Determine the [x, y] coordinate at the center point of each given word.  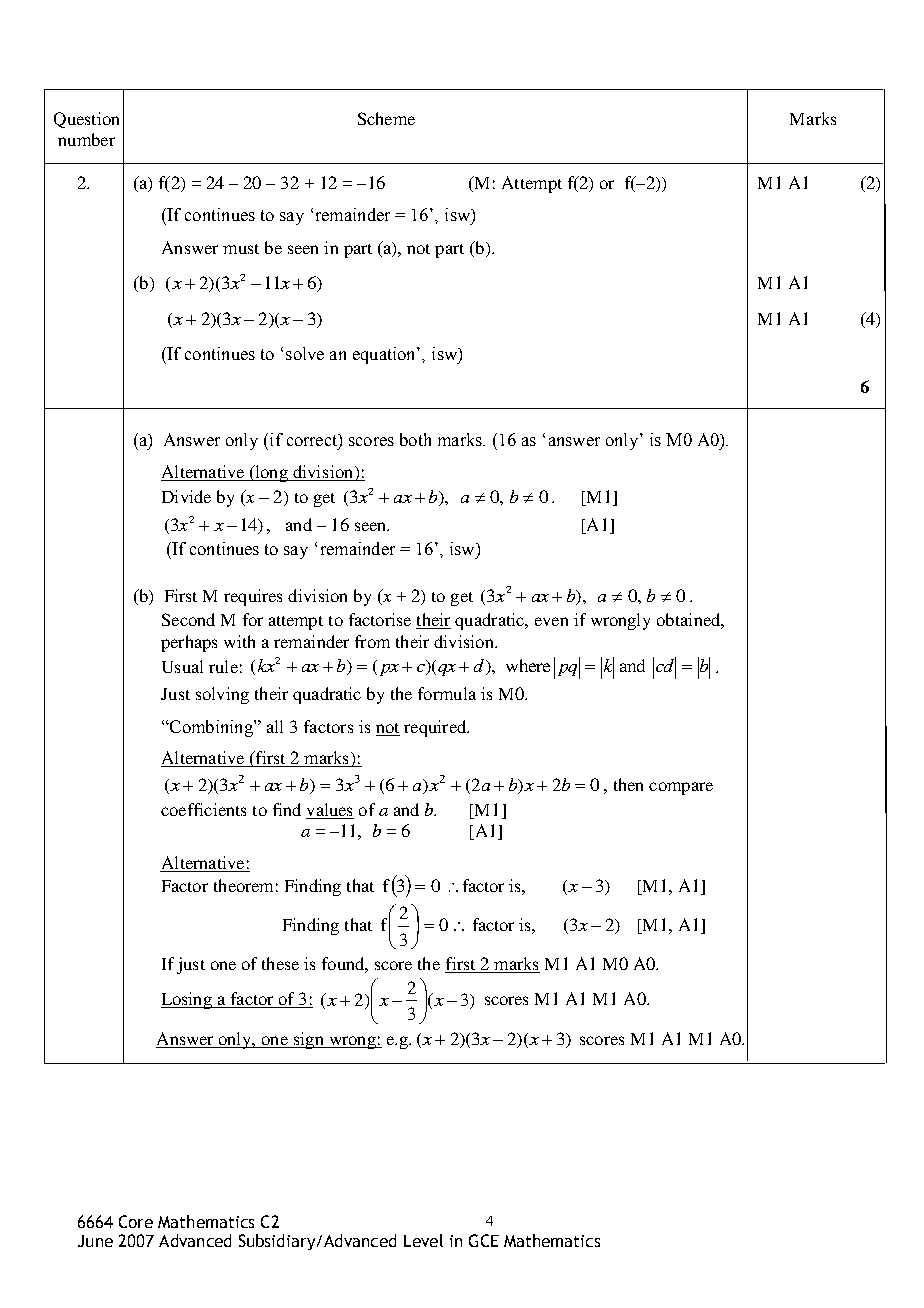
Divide [186, 496]
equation [385, 355]
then [628, 784]
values [329, 809]
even [551, 621]
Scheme [386, 118]
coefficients [203, 809]
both [415, 439]
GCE [484, 1240]
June [95, 1241]
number [86, 139]
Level [423, 1240]
